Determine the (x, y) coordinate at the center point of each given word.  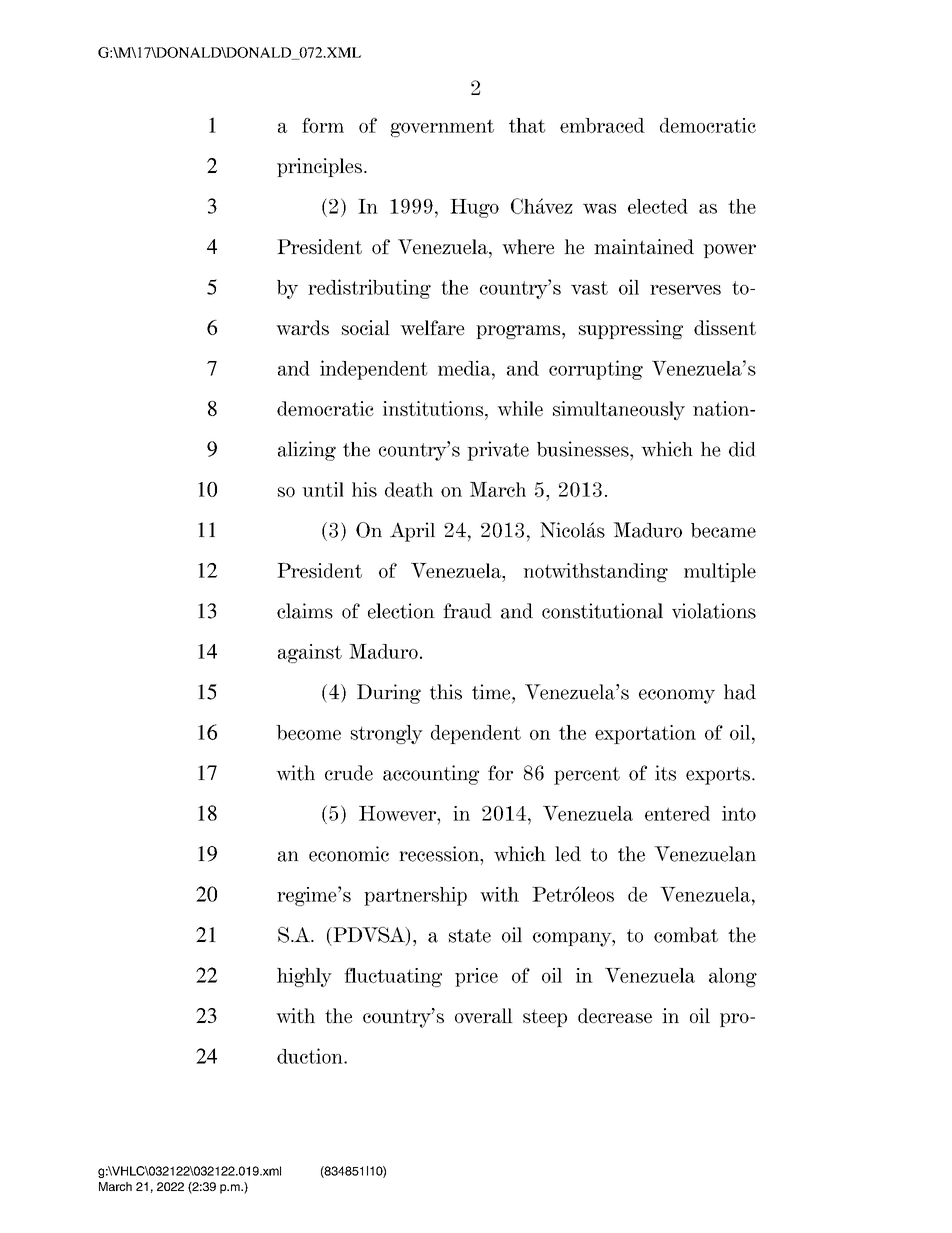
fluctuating (393, 977)
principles (319, 167)
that (527, 125)
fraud (467, 611)
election (401, 611)
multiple (720, 572)
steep (545, 1018)
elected (658, 206)
